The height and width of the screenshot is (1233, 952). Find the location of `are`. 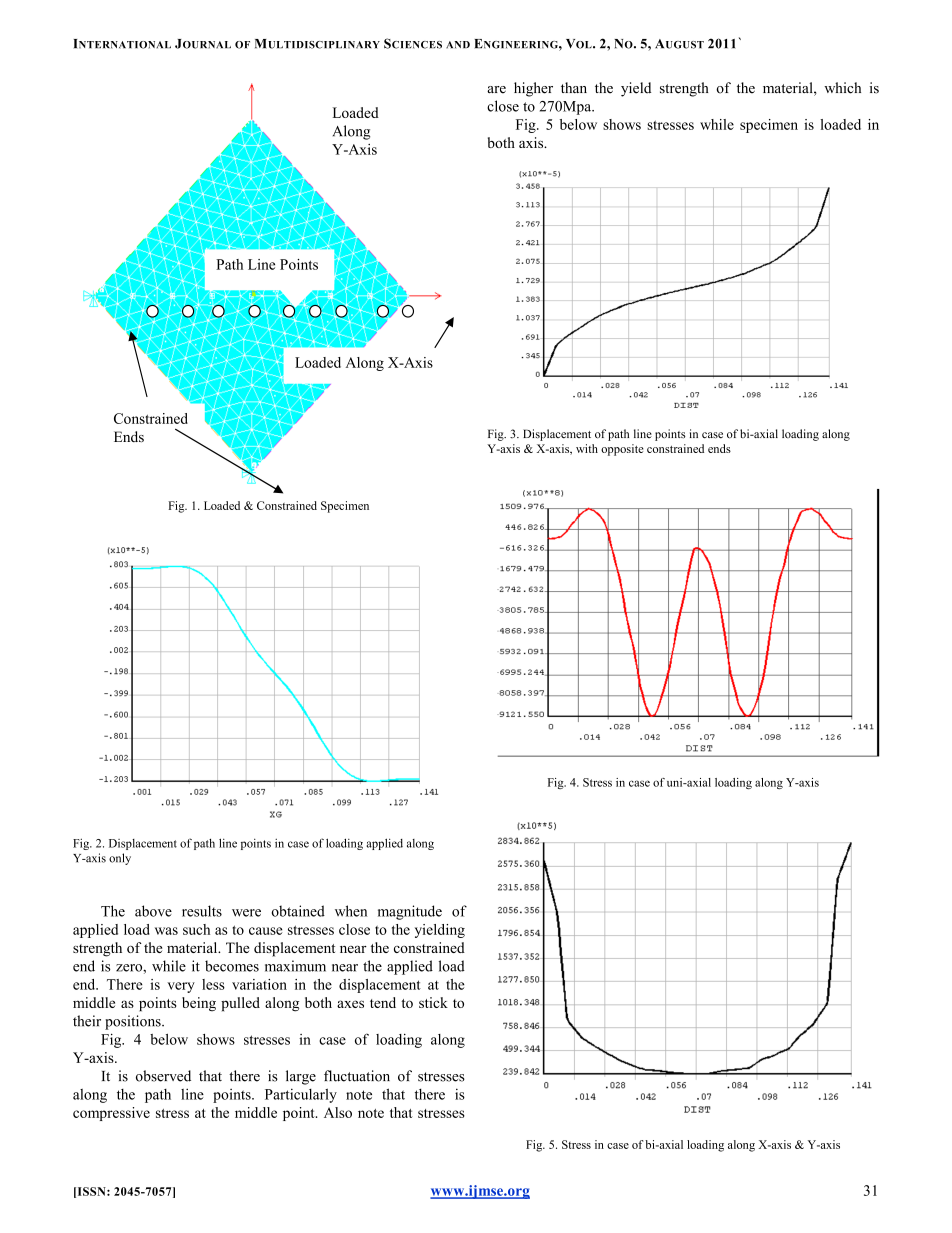

are is located at coordinates (496, 90).
